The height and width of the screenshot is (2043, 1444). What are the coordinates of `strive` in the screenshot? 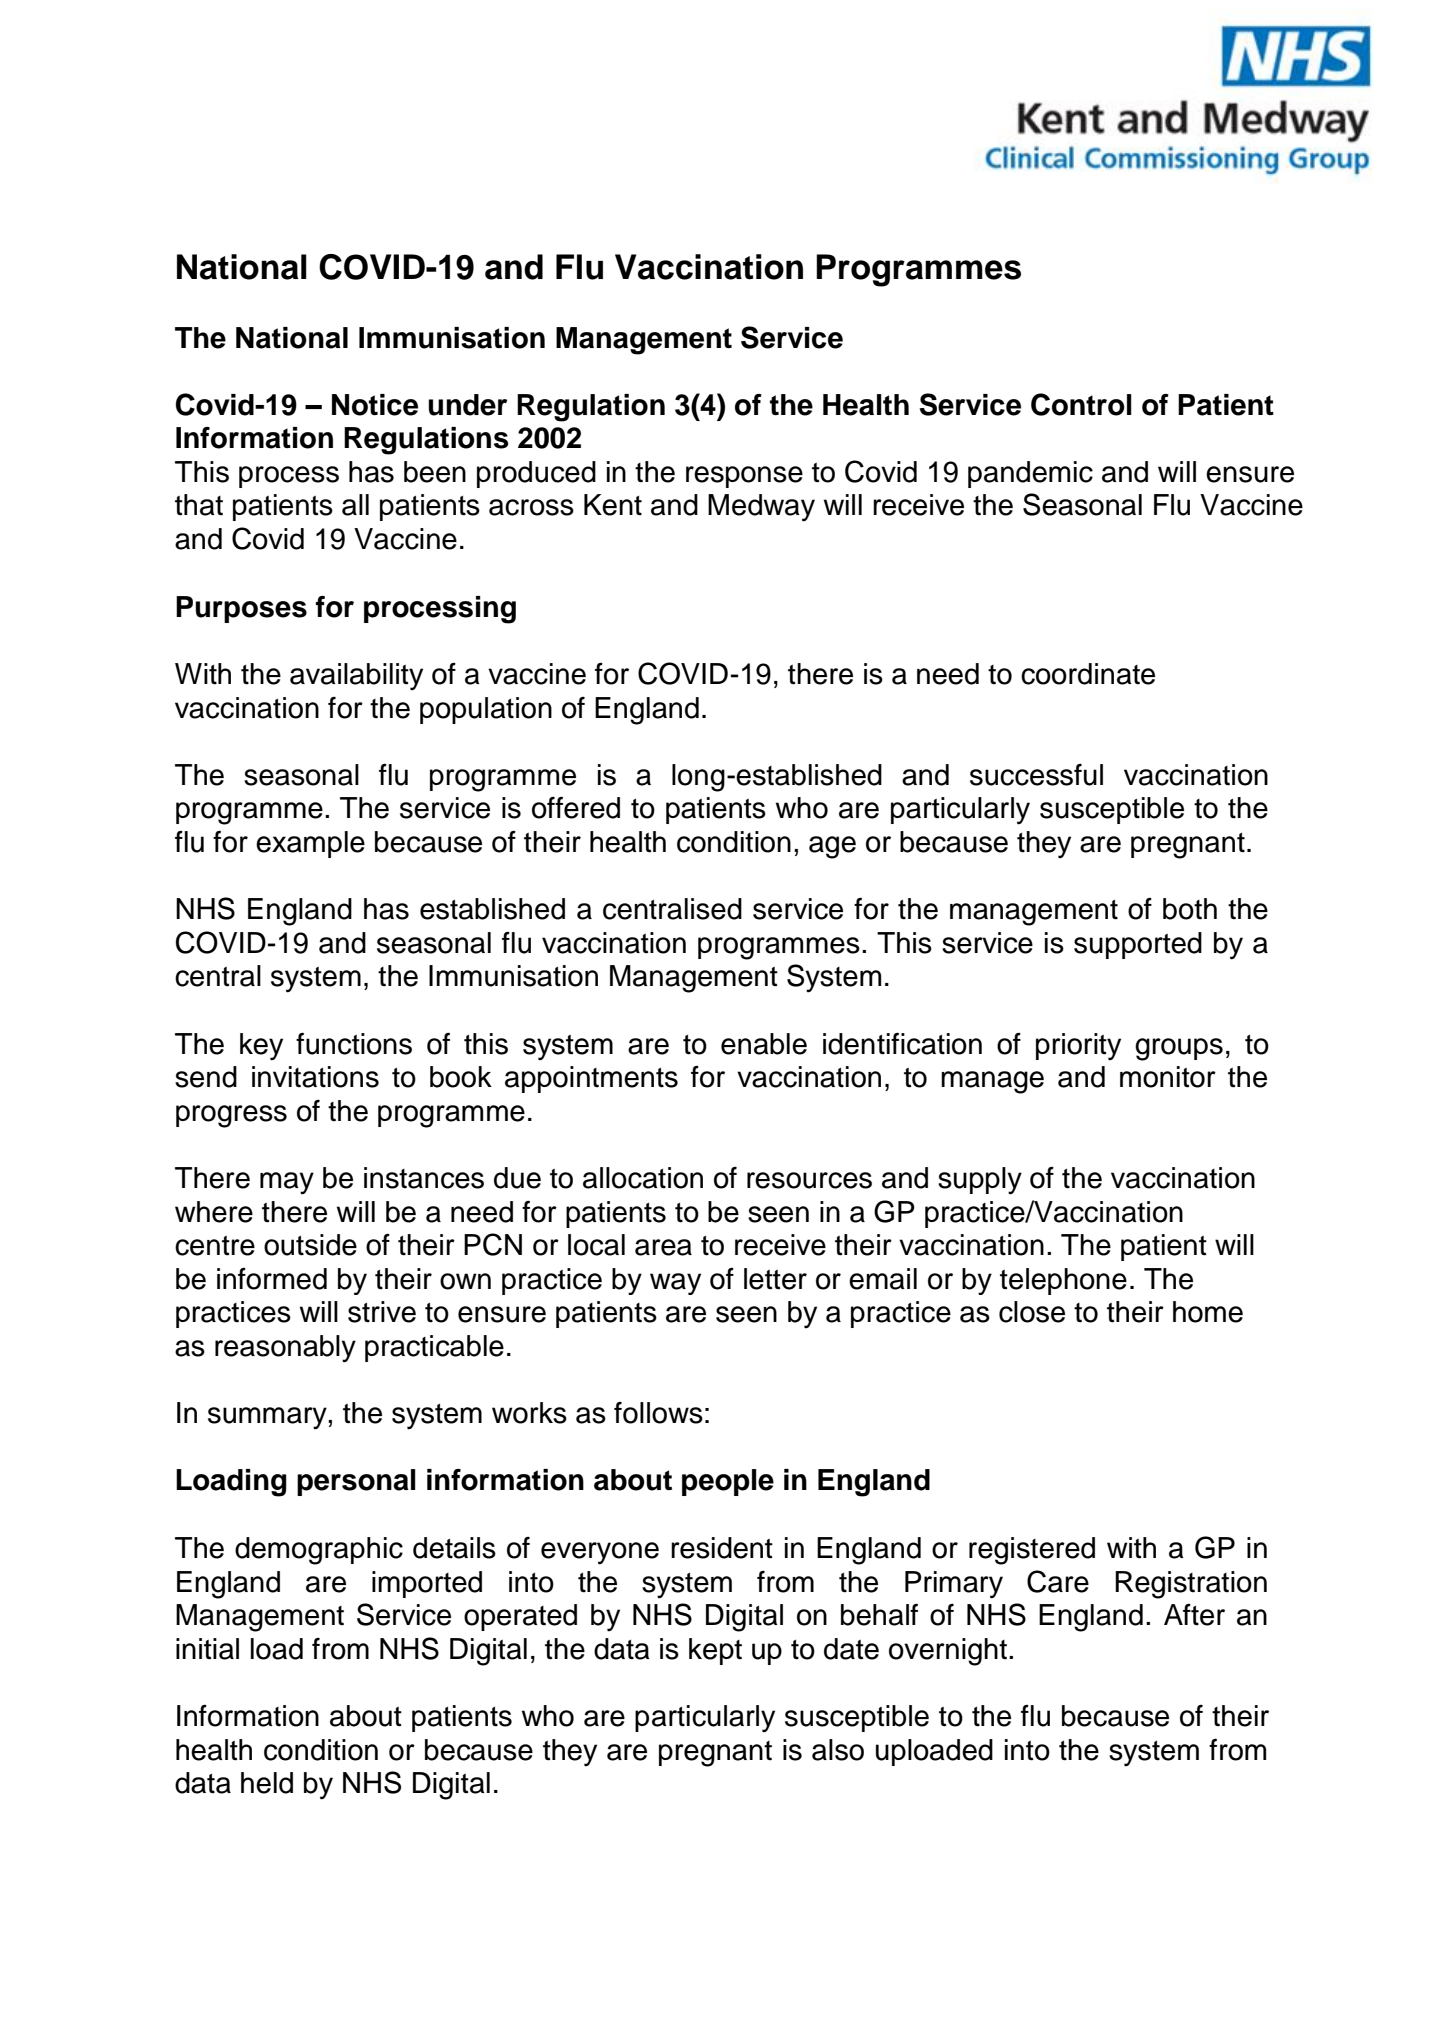 It's located at (382, 1312).
